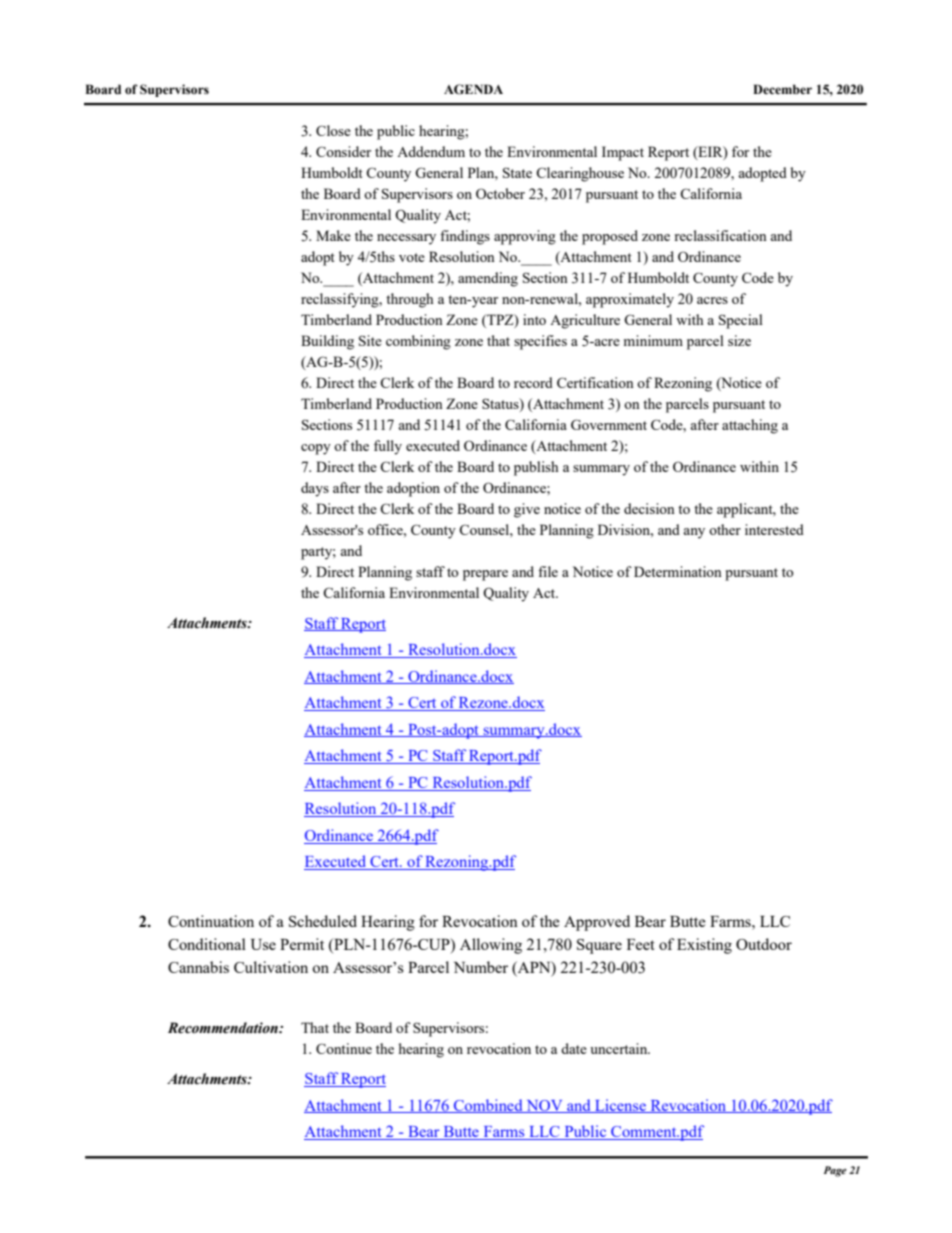 The height and width of the document is (1233, 952). What do you see at coordinates (344, 1048) in the document?
I see `Continue` at bounding box center [344, 1048].
